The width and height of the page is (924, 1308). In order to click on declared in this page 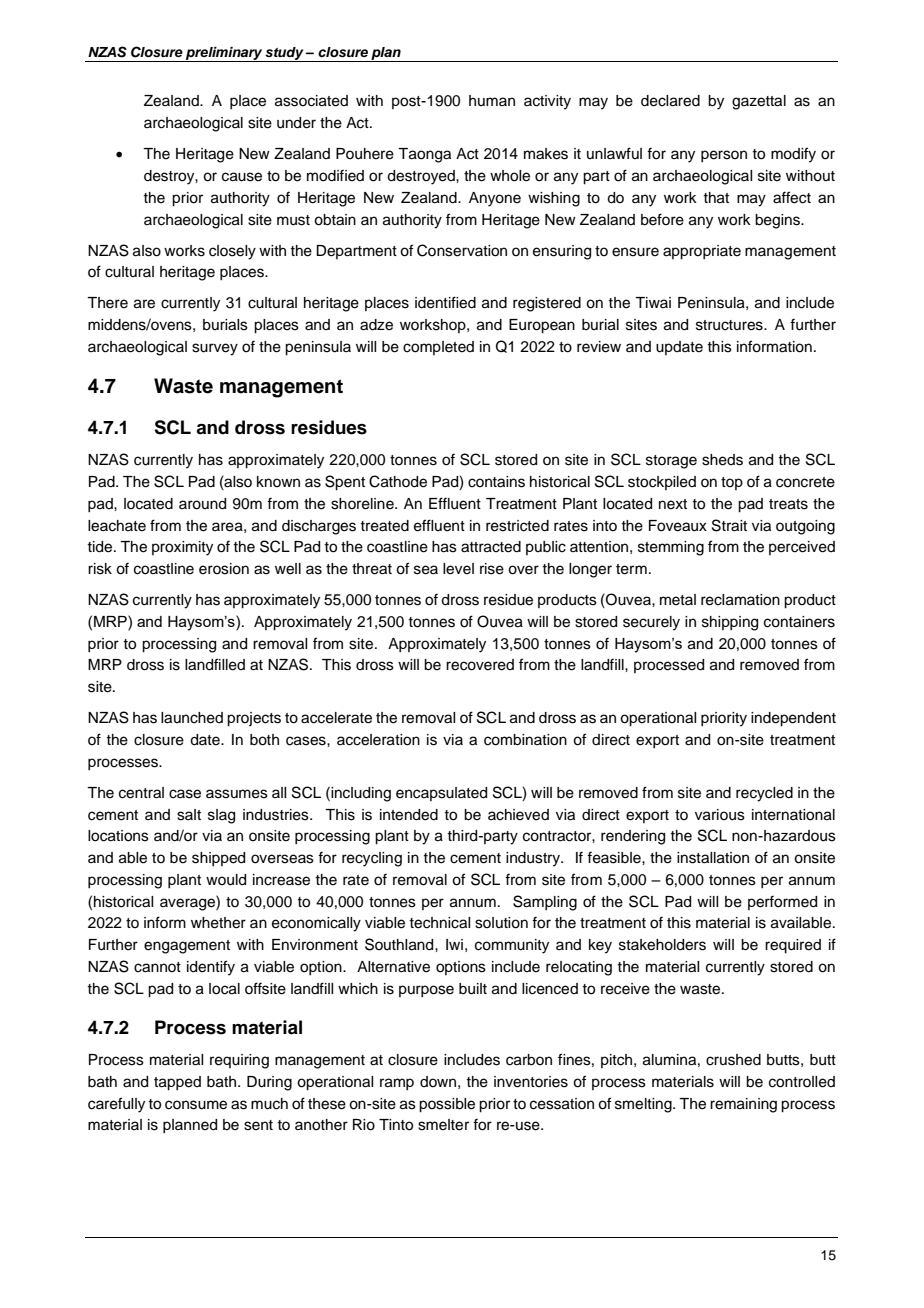, I will do `click(670, 101)`.
